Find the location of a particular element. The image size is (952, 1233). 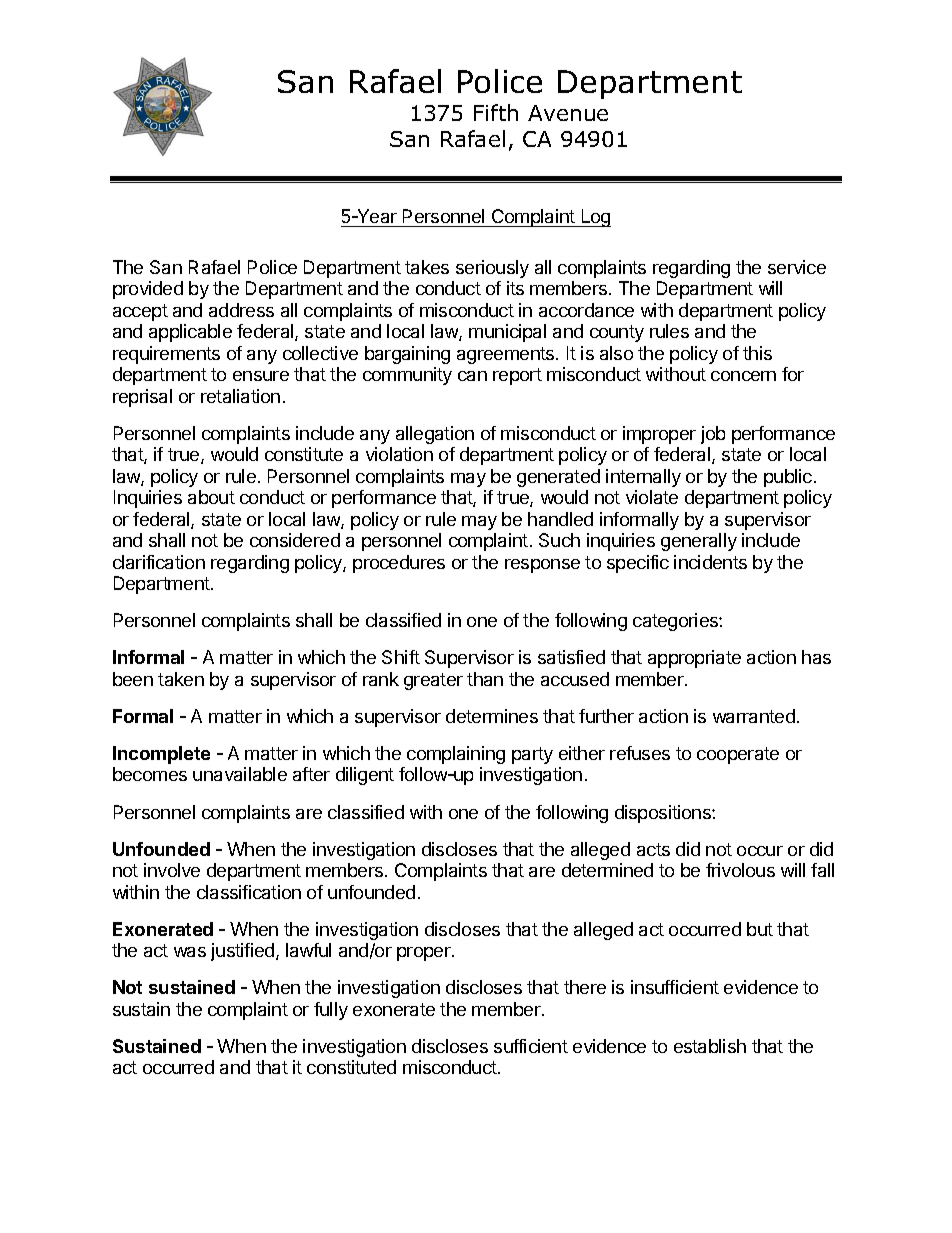

was is located at coordinates (190, 952).
